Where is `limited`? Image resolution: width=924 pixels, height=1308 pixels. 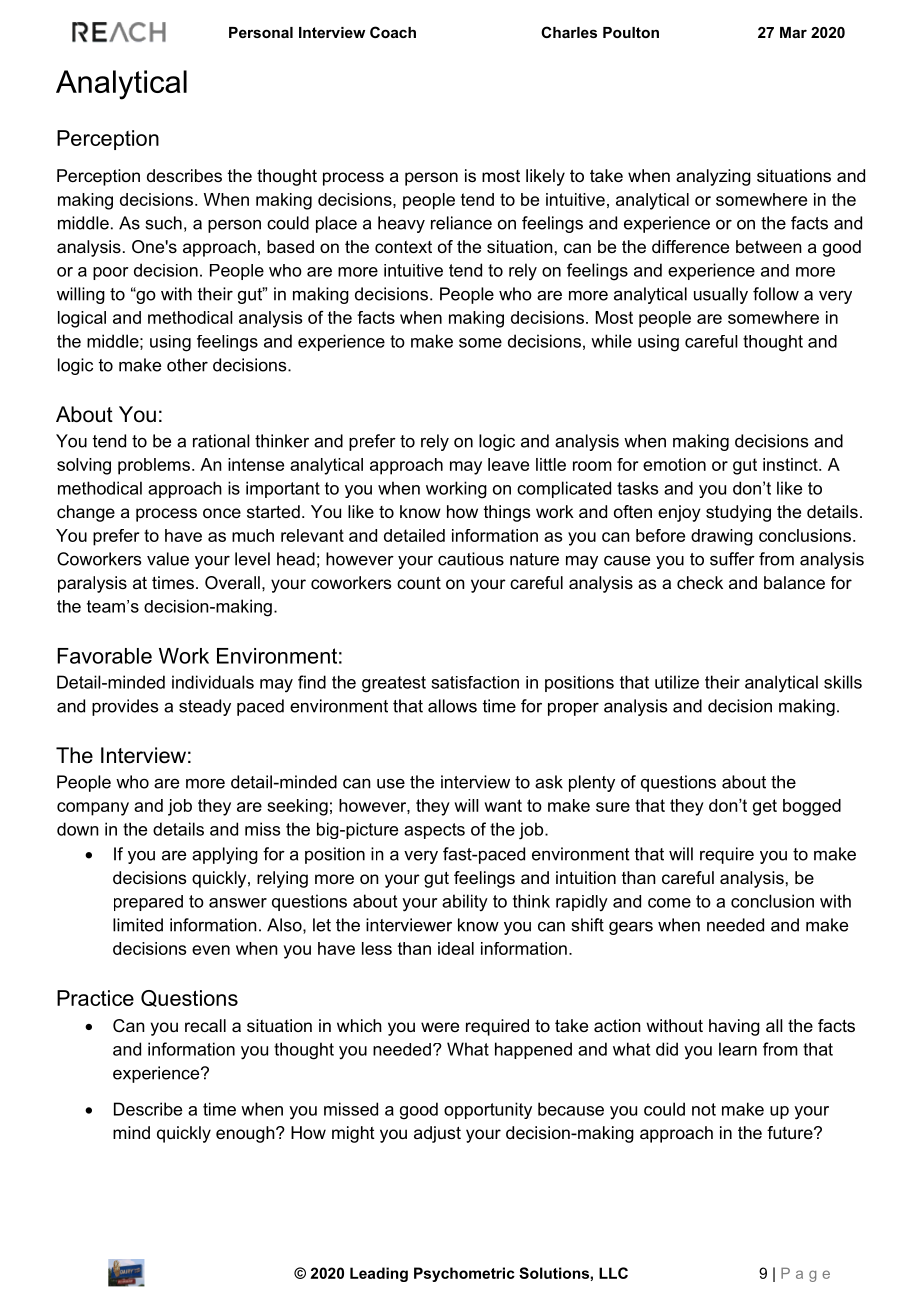 limited is located at coordinates (138, 925).
